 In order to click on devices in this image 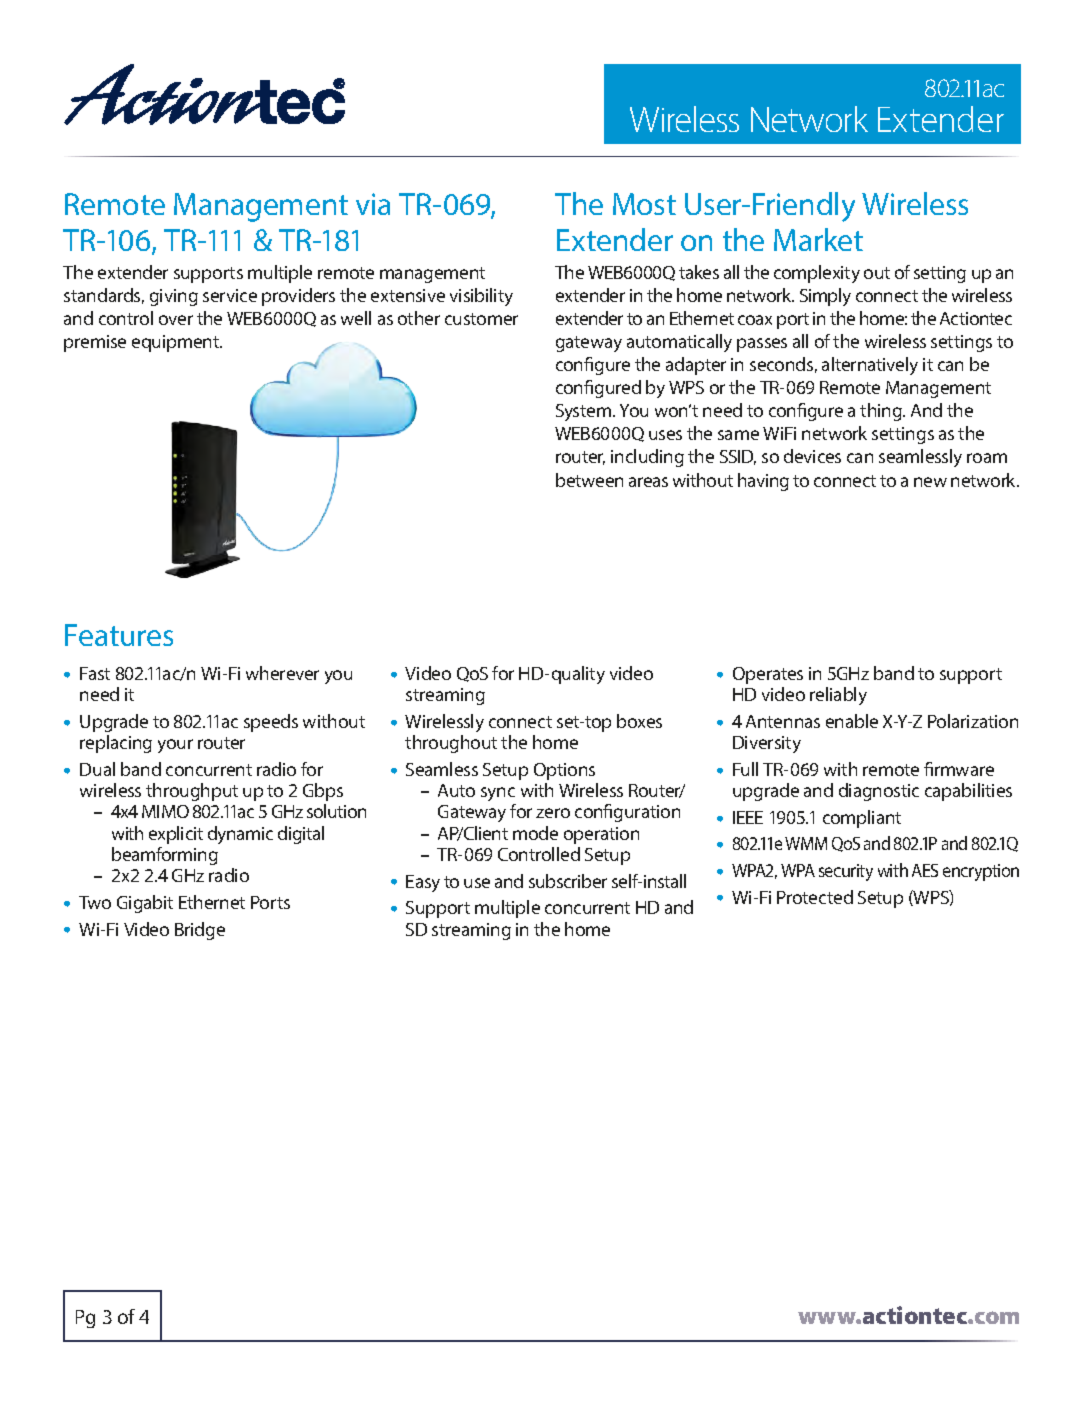, I will do `click(812, 456)`.
